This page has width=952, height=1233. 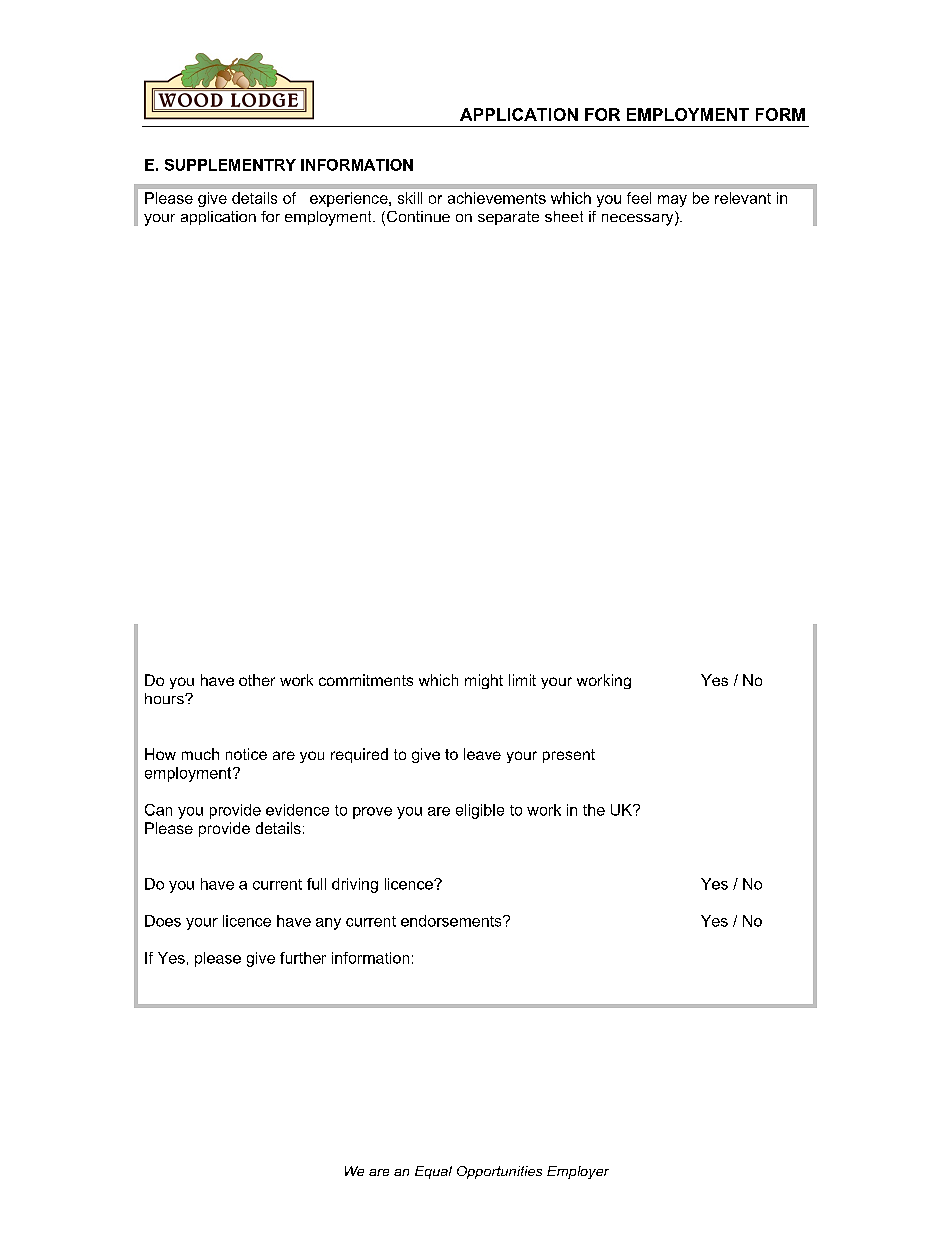 I want to click on Continue, so click(x=418, y=216).
